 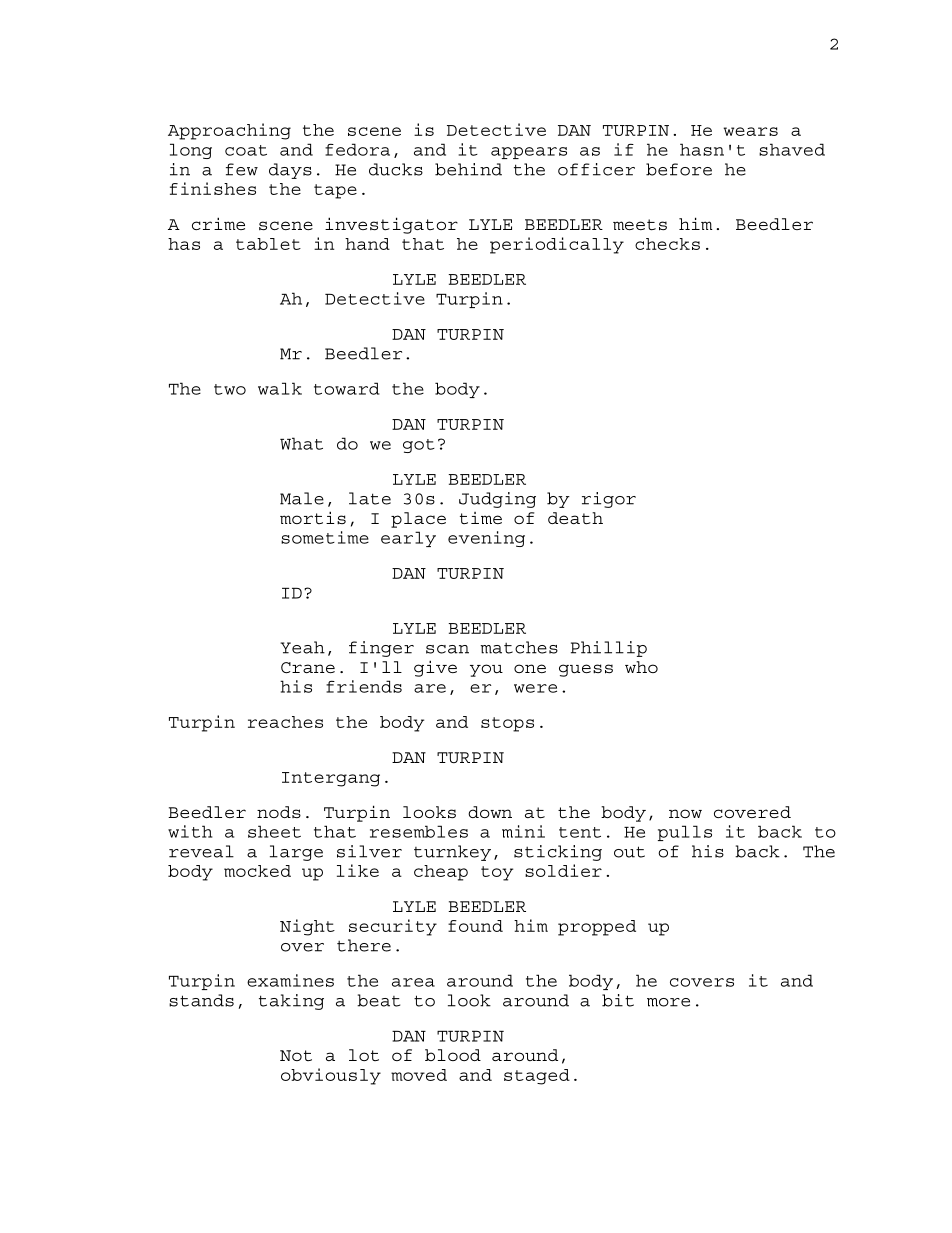 What do you see at coordinates (519, 647) in the page?
I see `matches` at bounding box center [519, 647].
